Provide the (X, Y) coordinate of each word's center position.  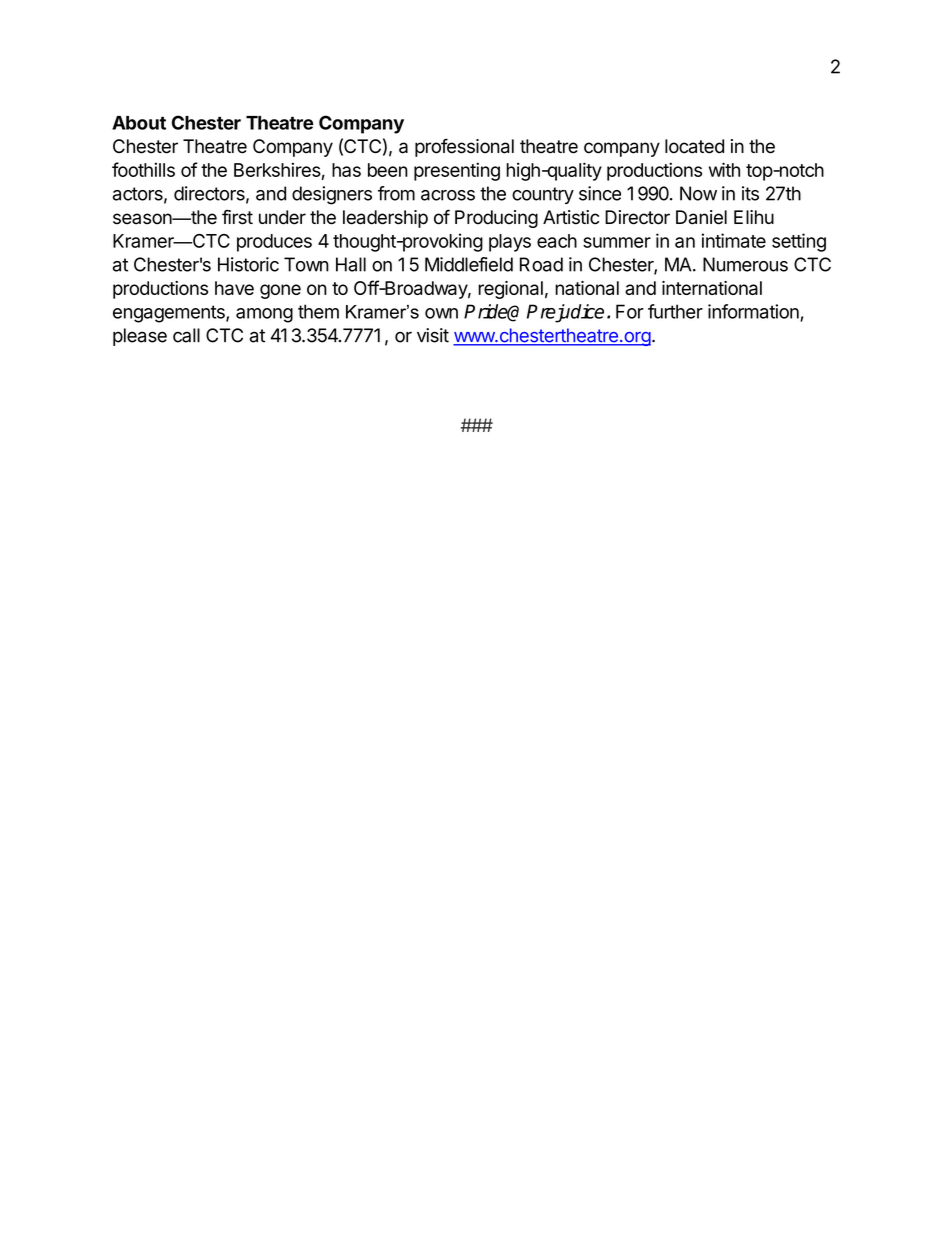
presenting (457, 171)
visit (433, 335)
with (724, 169)
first (237, 217)
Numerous (745, 264)
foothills (143, 169)
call (186, 335)
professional (464, 147)
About (139, 123)
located (694, 146)
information (754, 312)
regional (510, 290)
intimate (734, 240)
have (234, 288)
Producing (496, 219)
